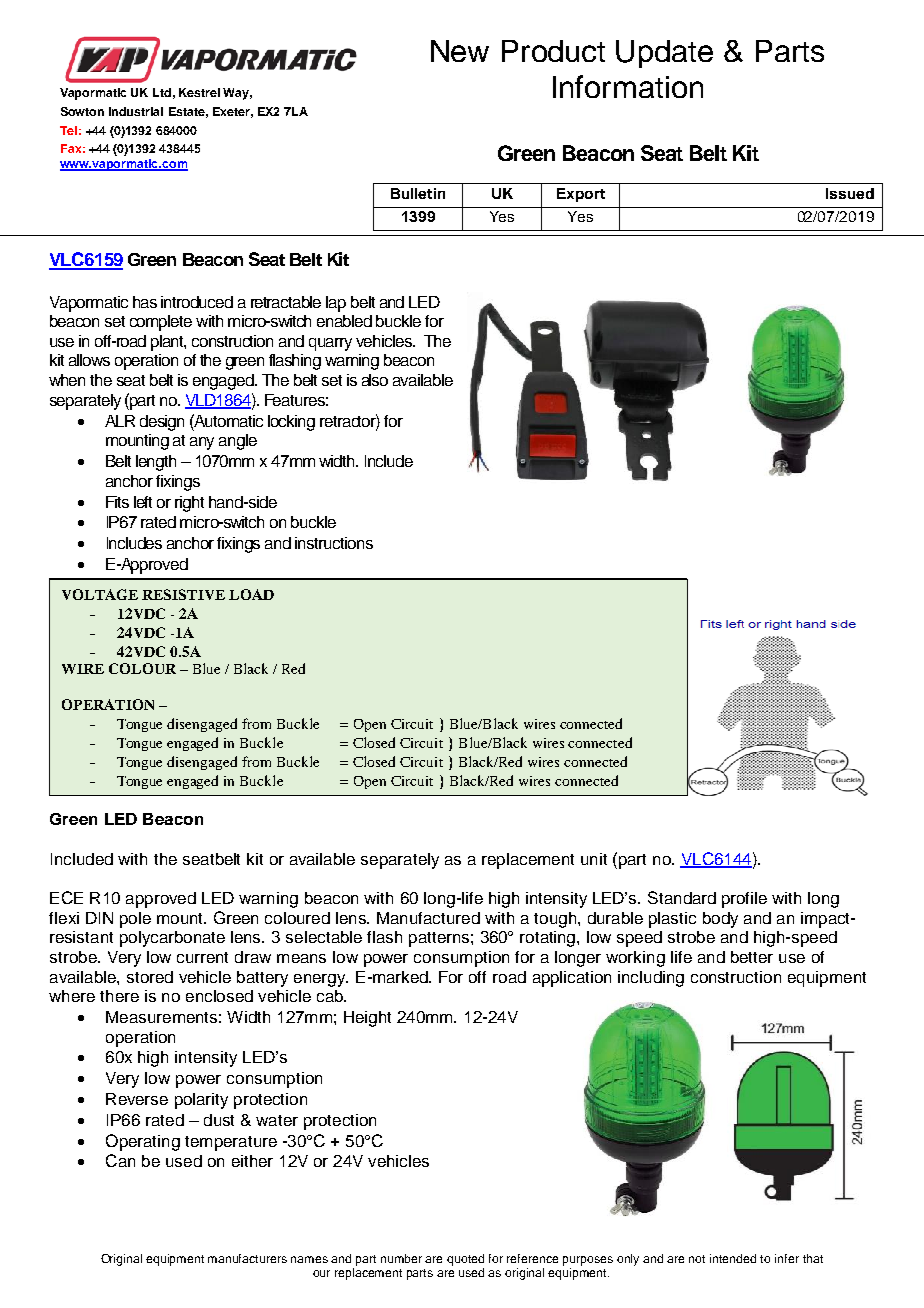 This image has height=1308, width=924. What do you see at coordinates (752, 957) in the image?
I see `better` at bounding box center [752, 957].
